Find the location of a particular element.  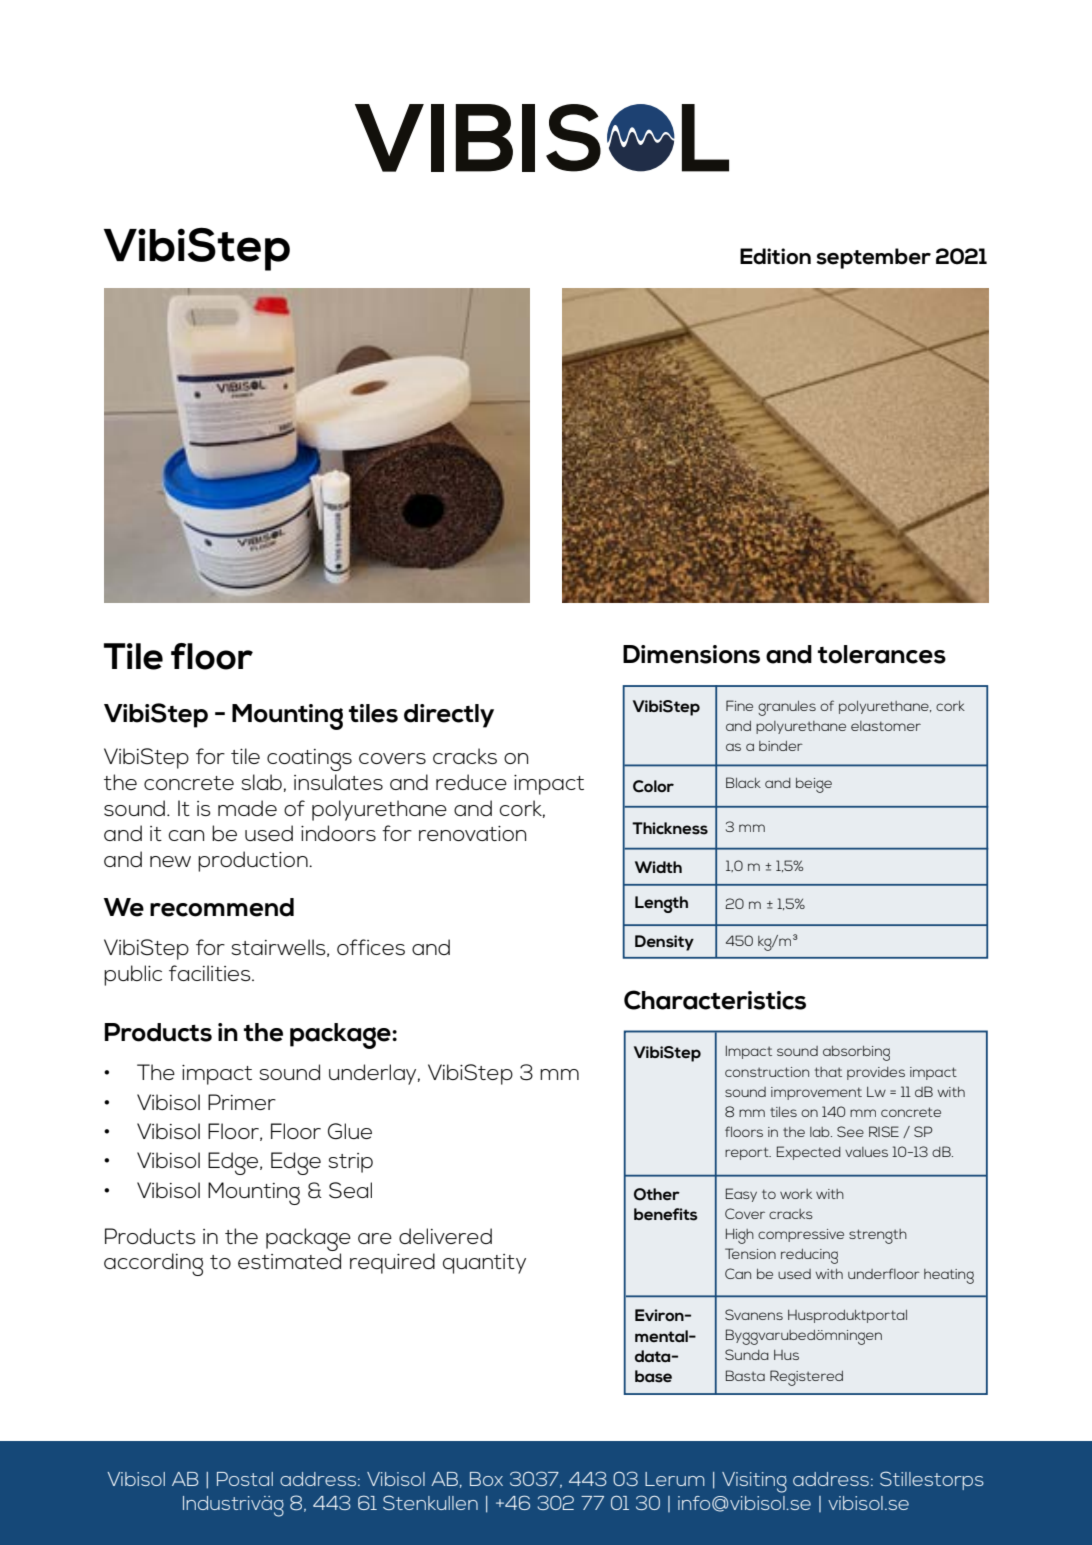

beige is located at coordinates (814, 785).
